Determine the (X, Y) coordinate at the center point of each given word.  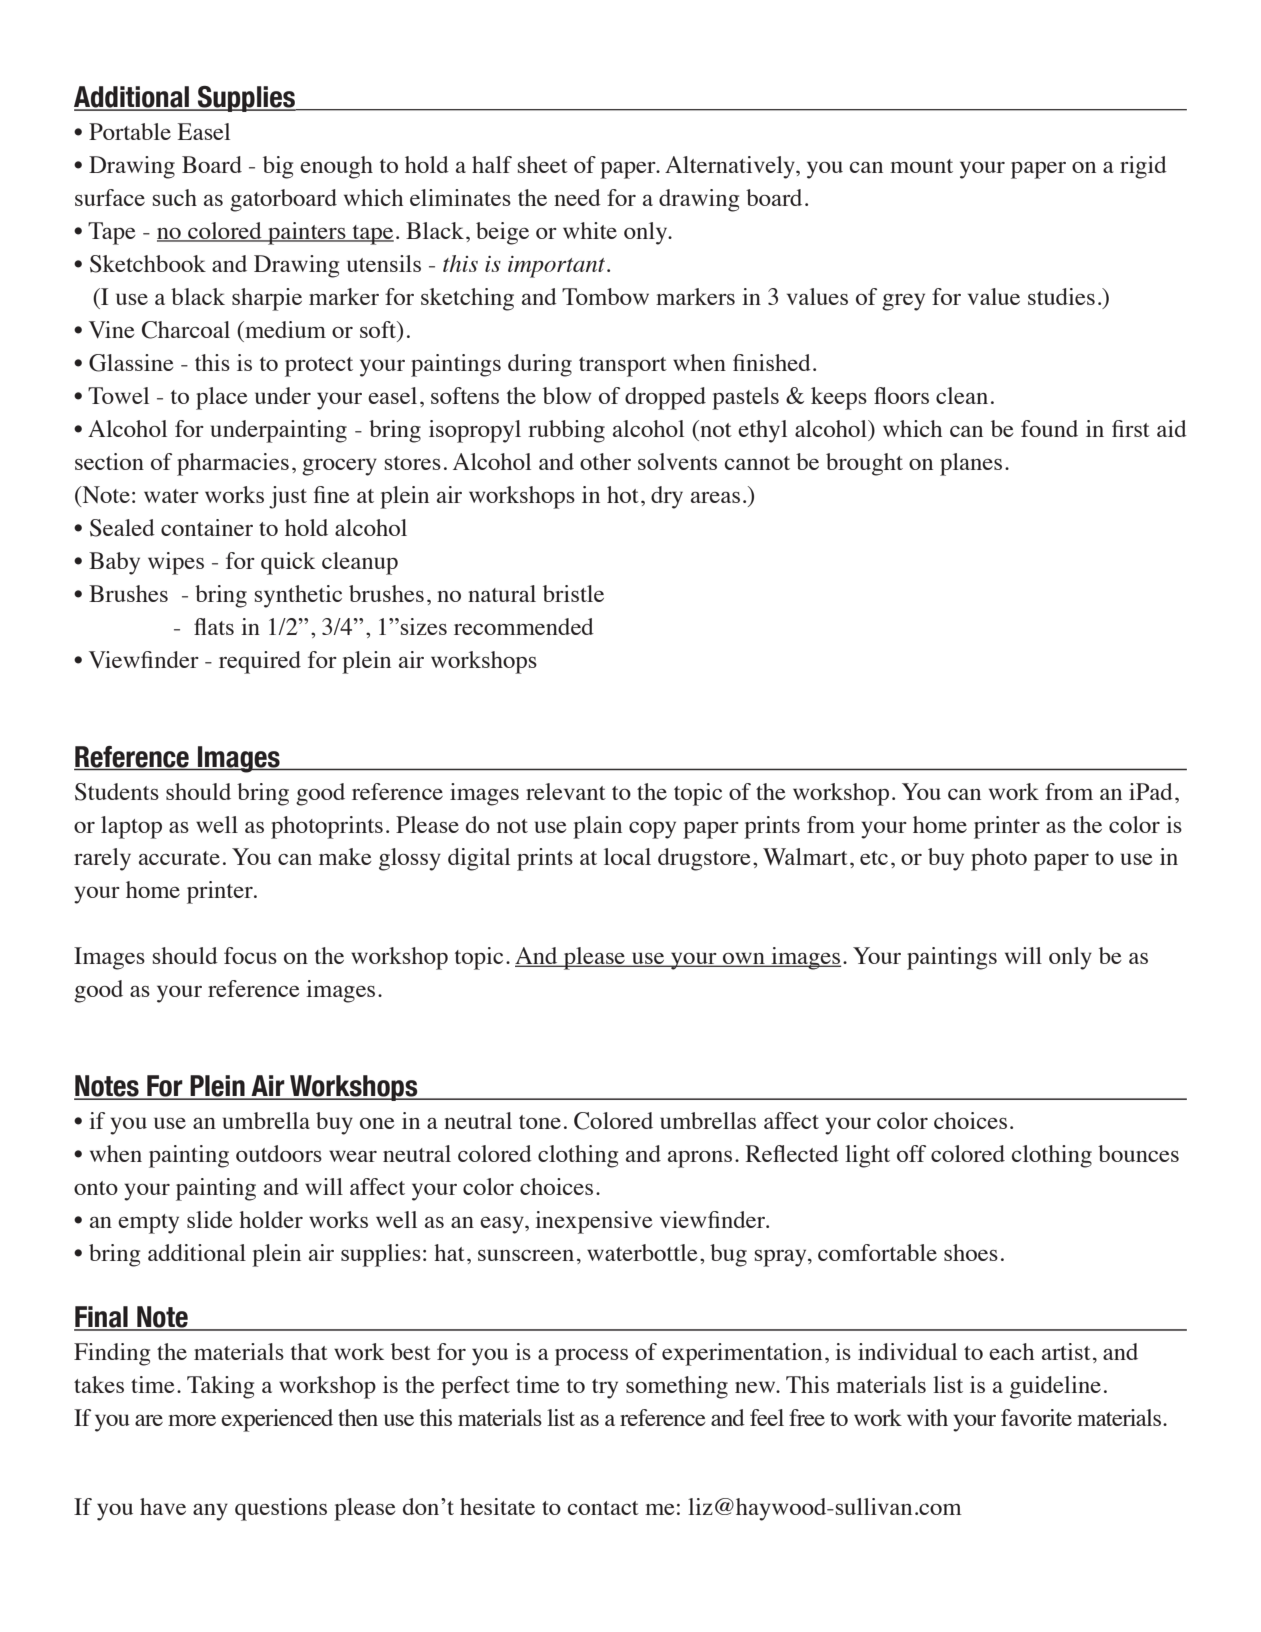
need (577, 197)
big (278, 167)
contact (603, 1508)
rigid (1143, 167)
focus (250, 955)
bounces (1138, 1153)
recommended (524, 626)
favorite (1036, 1417)
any (210, 1512)
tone (540, 1122)
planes (971, 464)
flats (214, 626)
